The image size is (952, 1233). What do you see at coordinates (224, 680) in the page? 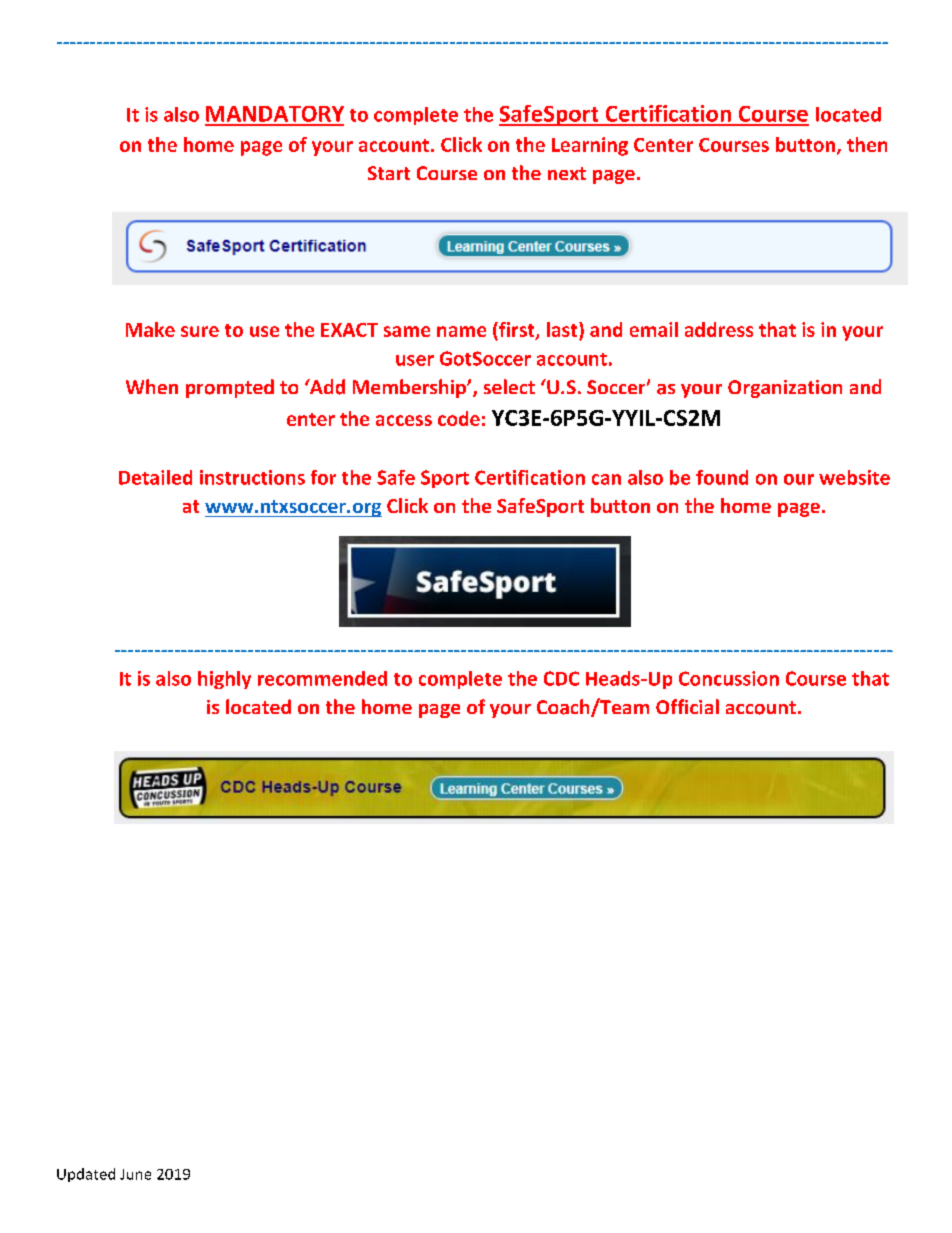
I see `highly` at bounding box center [224, 680].
